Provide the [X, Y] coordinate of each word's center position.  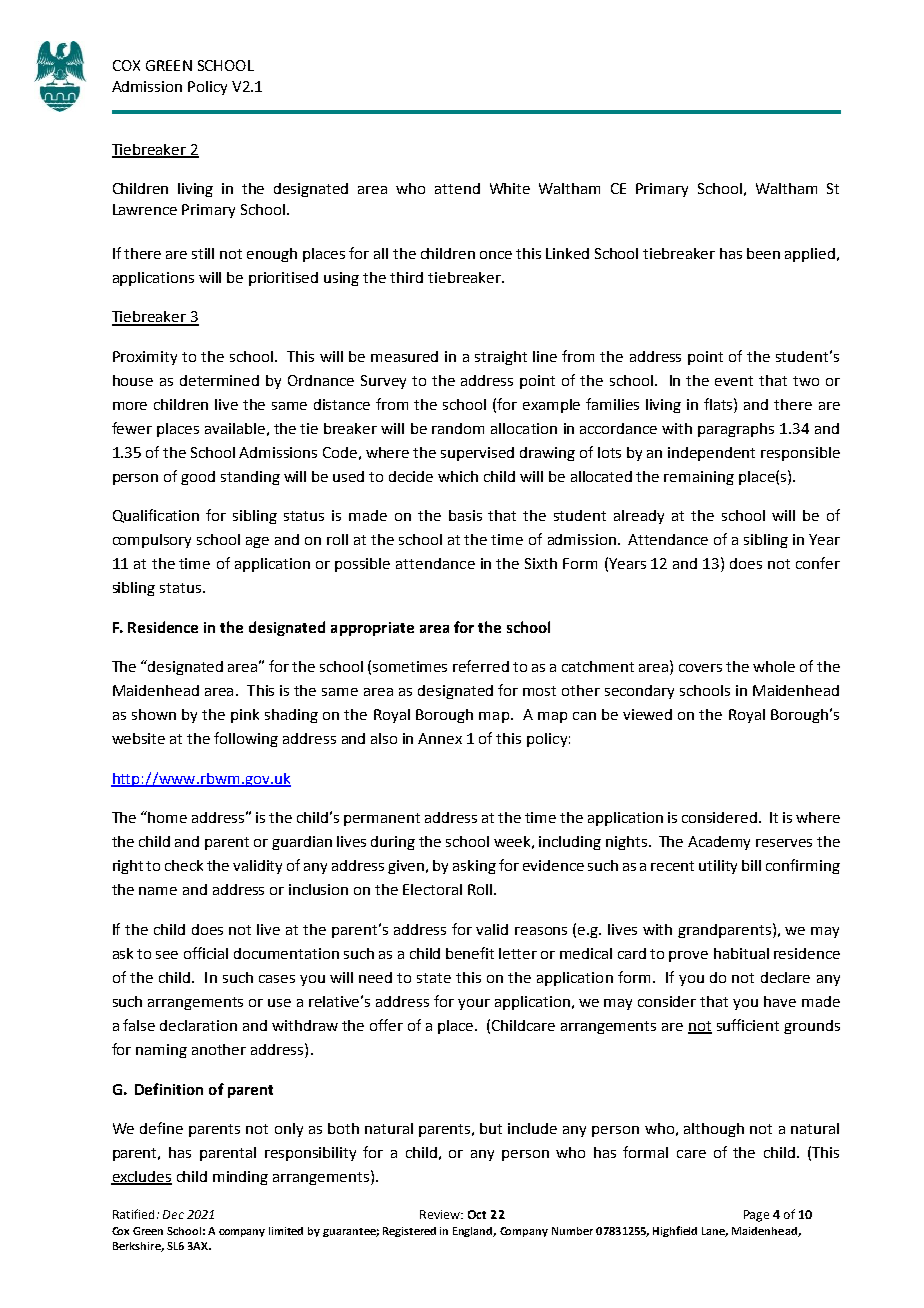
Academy [719, 843]
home [167, 817]
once [496, 255]
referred [481, 666]
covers [700, 668]
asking [474, 867]
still [203, 253]
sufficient [748, 1025]
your [474, 1004]
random [458, 428]
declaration [198, 1025]
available [235, 428]
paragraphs [736, 430]
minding [240, 1178]
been [763, 253]
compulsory [152, 541]
